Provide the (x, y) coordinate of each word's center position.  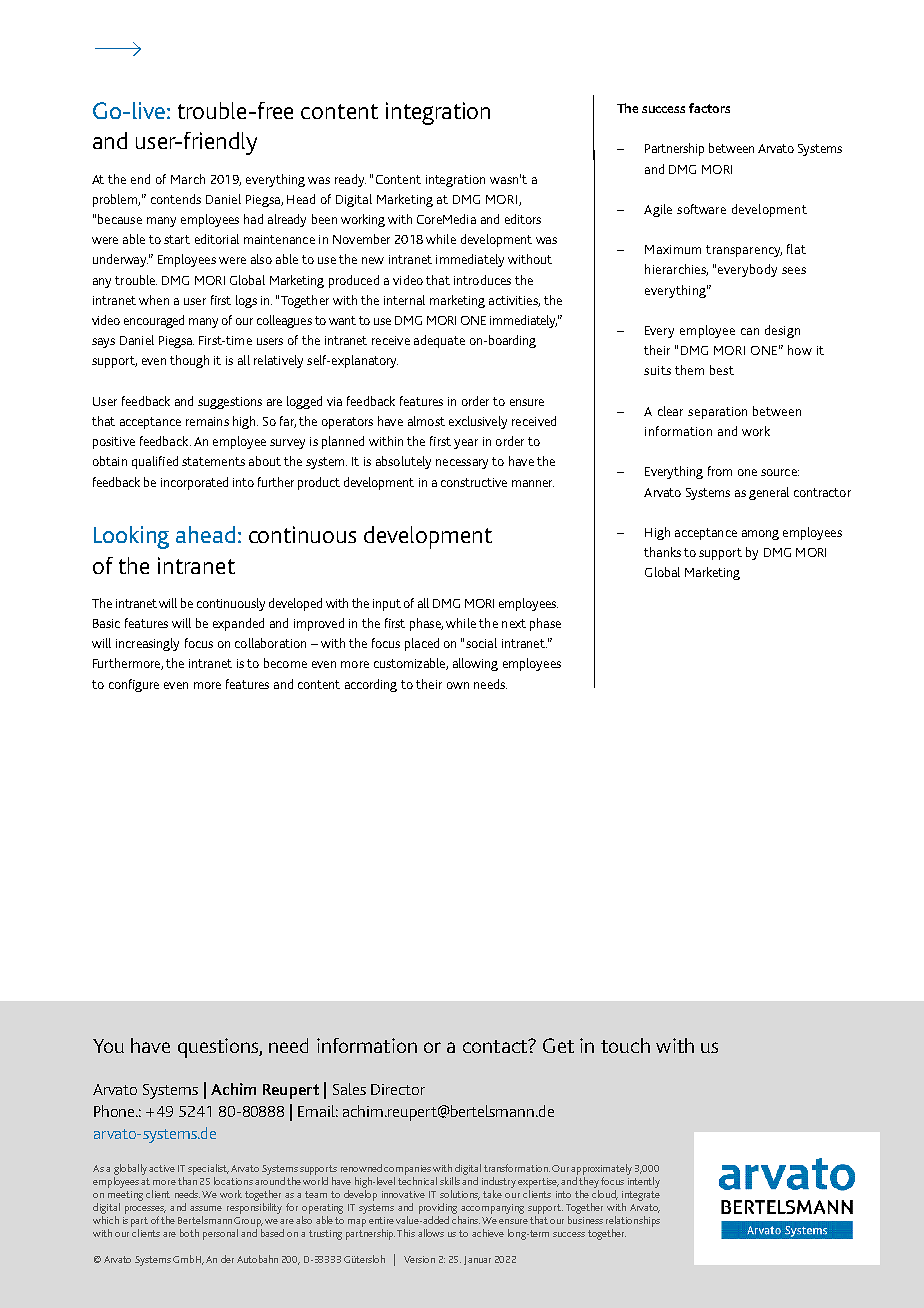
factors (709, 108)
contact (496, 1046)
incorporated (194, 483)
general (769, 493)
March (188, 179)
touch (625, 1045)
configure (134, 685)
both (189, 1233)
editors (523, 219)
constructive (474, 482)
